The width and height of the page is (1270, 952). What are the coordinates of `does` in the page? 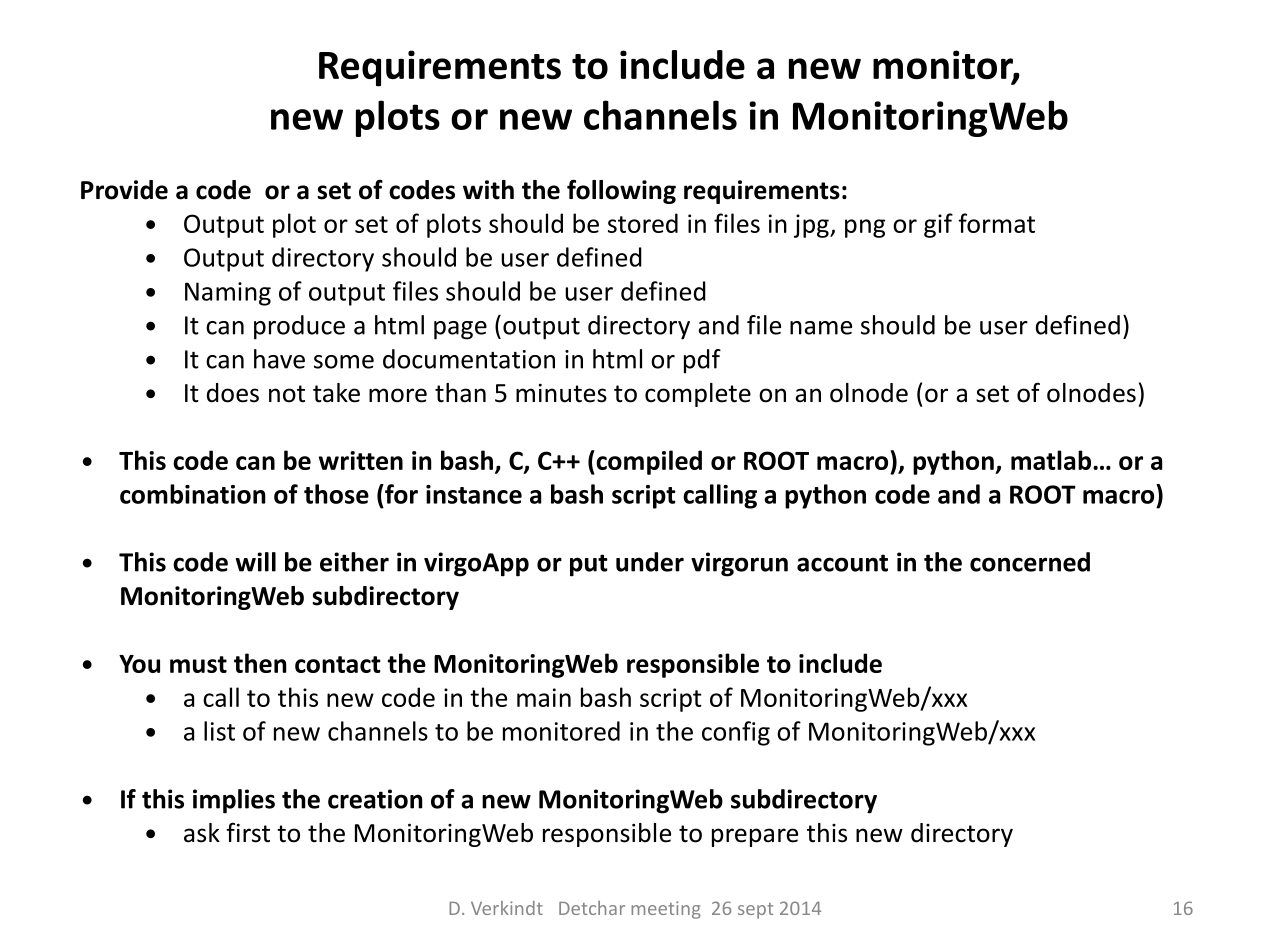 It's located at (233, 393).
